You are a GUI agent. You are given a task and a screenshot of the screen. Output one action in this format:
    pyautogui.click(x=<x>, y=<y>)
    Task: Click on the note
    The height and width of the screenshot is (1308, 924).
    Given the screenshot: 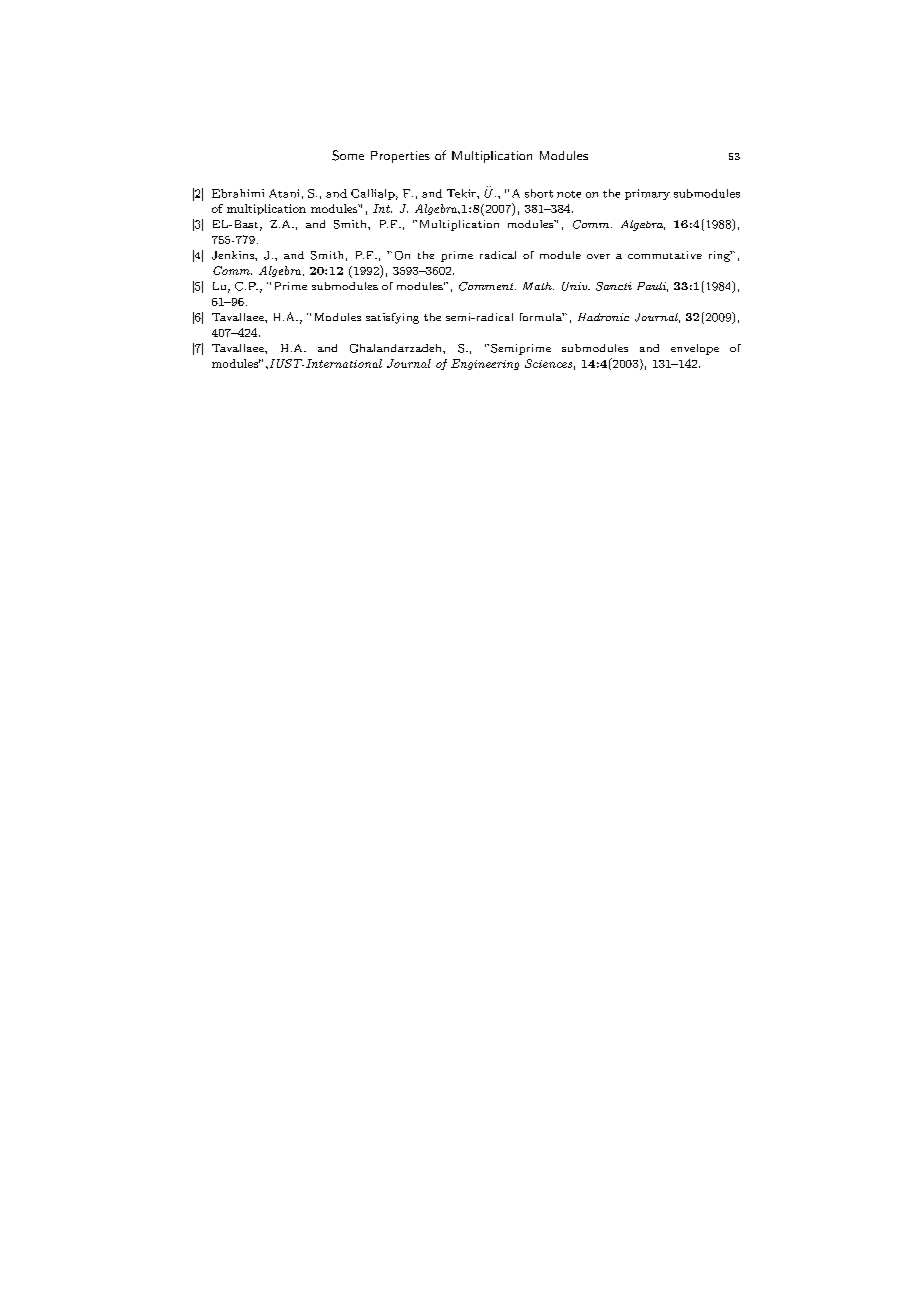 What is the action you would take?
    pyautogui.click(x=569, y=194)
